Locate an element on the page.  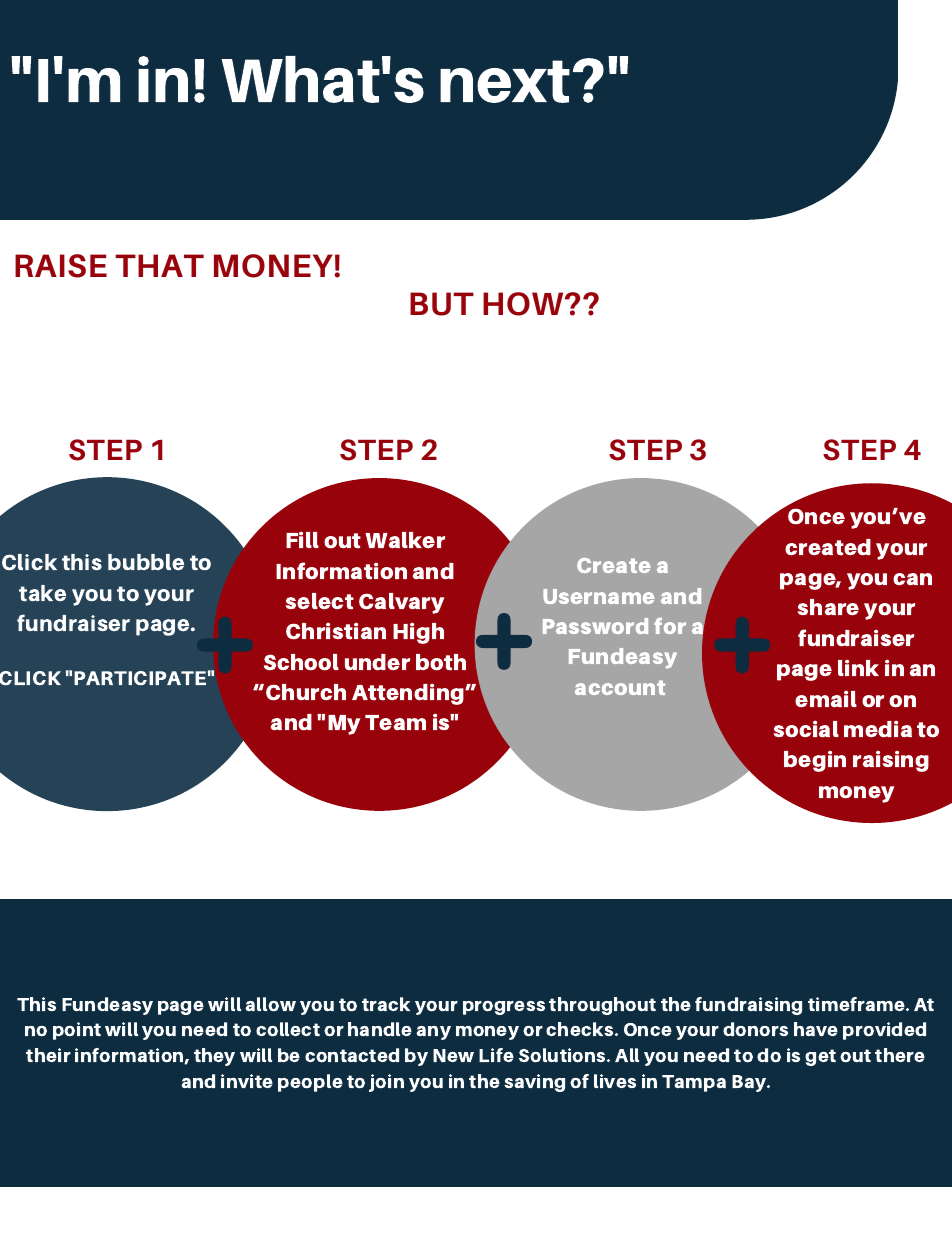
Team is located at coordinates (395, 723).
